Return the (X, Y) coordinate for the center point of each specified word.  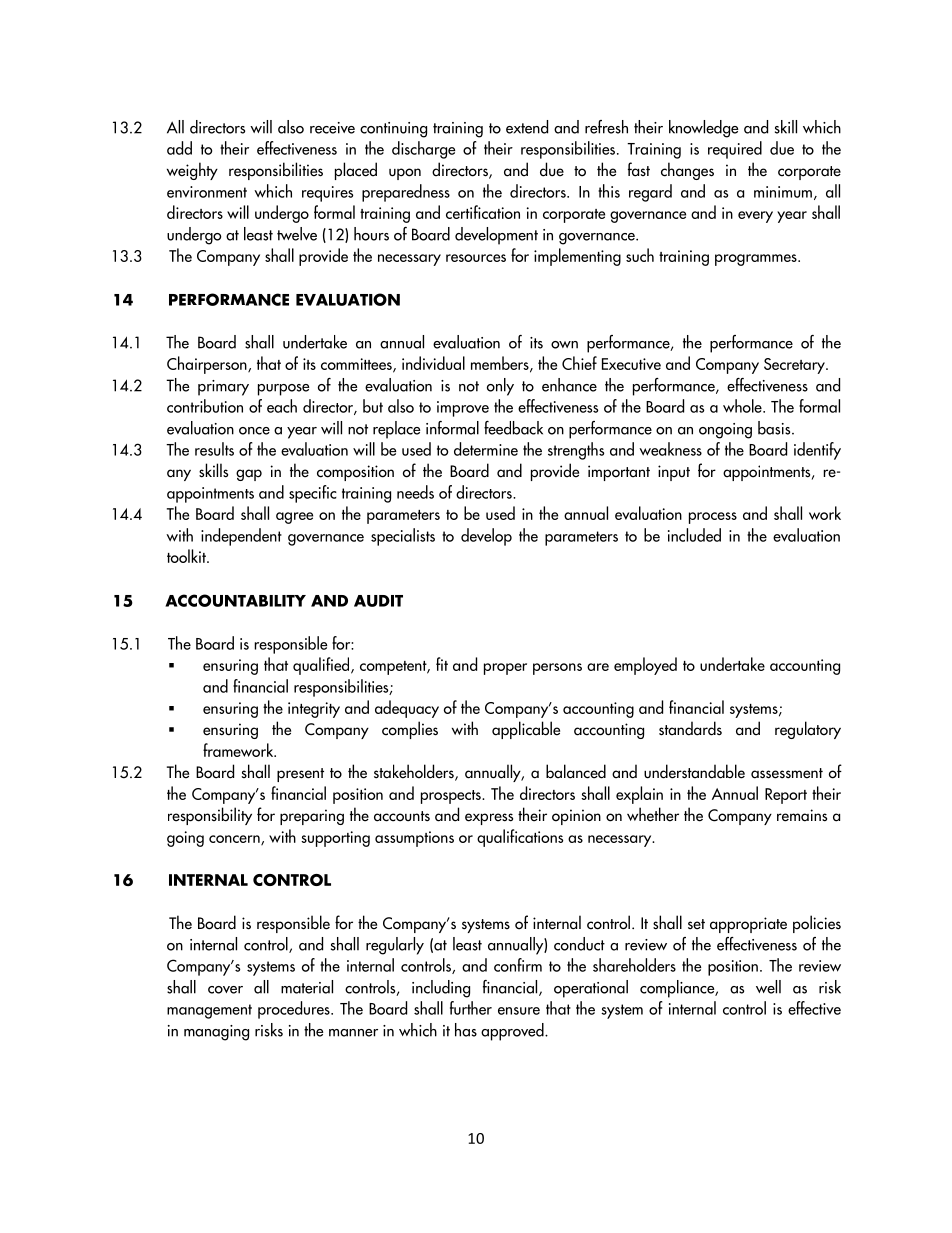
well (768, 987)
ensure (519, 1011)
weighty (192, 171)
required (735, 150)
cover (225, 990)
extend (527, 127)
